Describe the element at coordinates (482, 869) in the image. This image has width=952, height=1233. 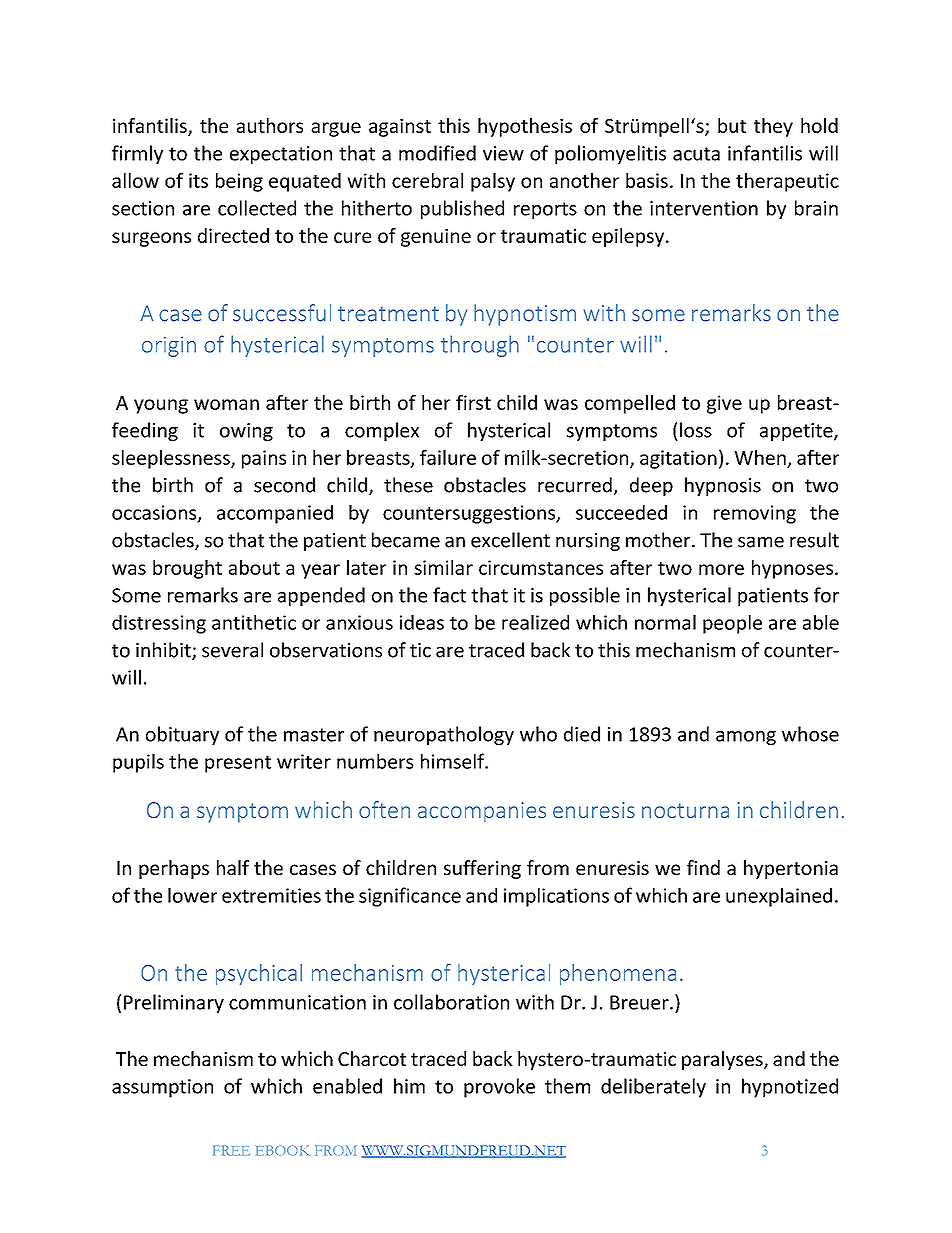
I see `suffering` at that location.
